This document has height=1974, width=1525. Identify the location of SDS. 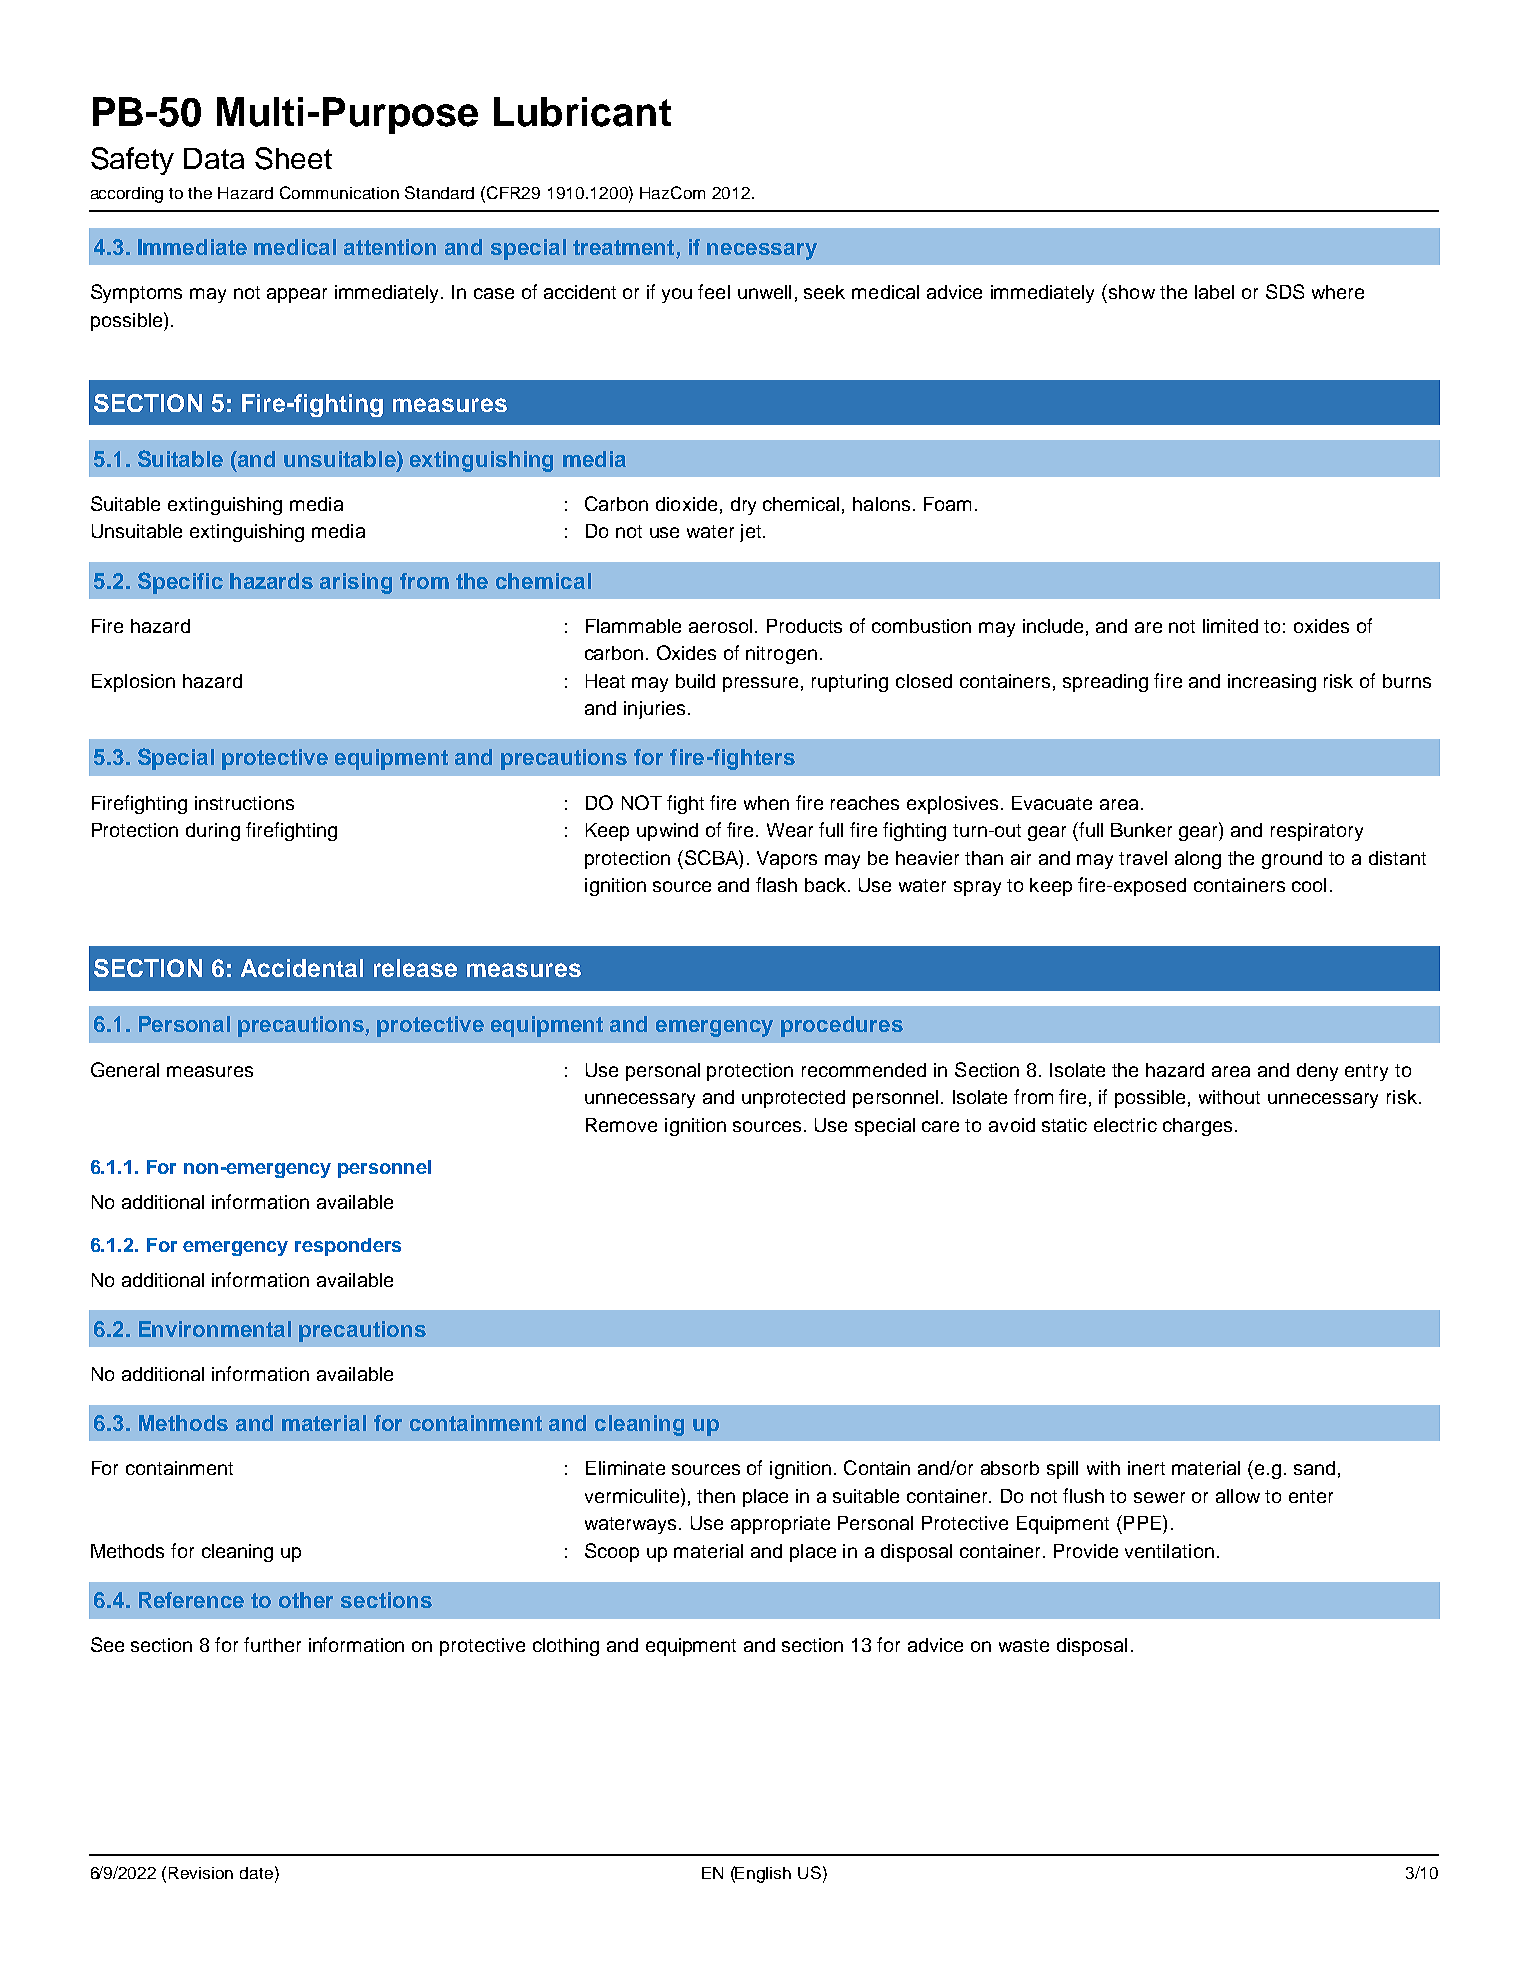
(1285, 291).
